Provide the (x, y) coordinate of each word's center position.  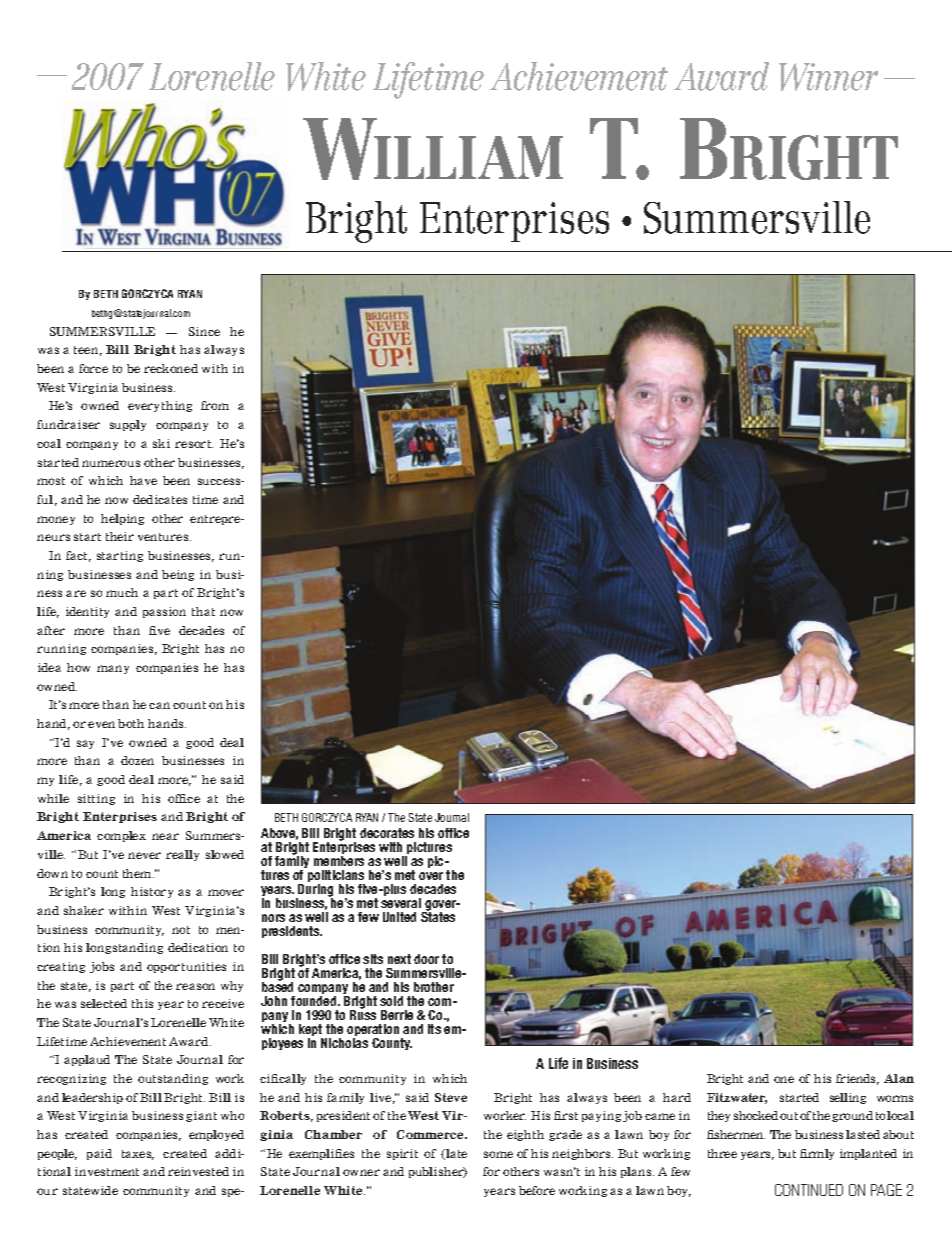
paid (99, 1154)
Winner (828, 77)
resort (194, 444)
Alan (899, 1078)
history (152, 892)
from (215, 405)
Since (204, 331)
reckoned (171, 368)
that (203, 611)
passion (164, 612)
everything (160, 406)
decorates (387, 833)
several (401, 903)
